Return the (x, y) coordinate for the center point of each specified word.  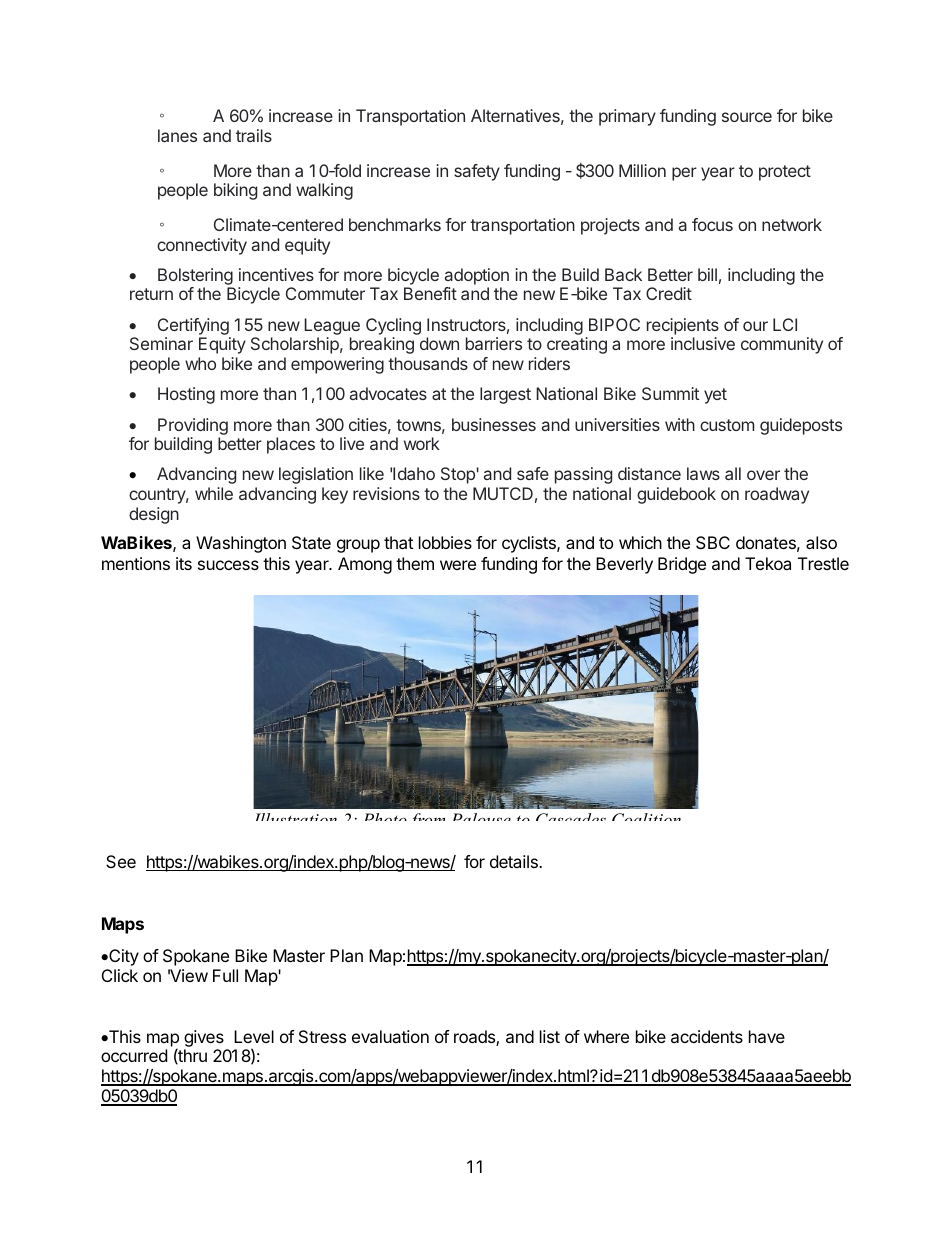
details (515, 861)
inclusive (703, 343)
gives (205, 1040)
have (767, 1036)
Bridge (682, 565)
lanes (177, 135)
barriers (494, 343)
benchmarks (395, 224)
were (458, 565)
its (184, 563)
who (200, 363)
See (121, 861)
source (747, 117)
